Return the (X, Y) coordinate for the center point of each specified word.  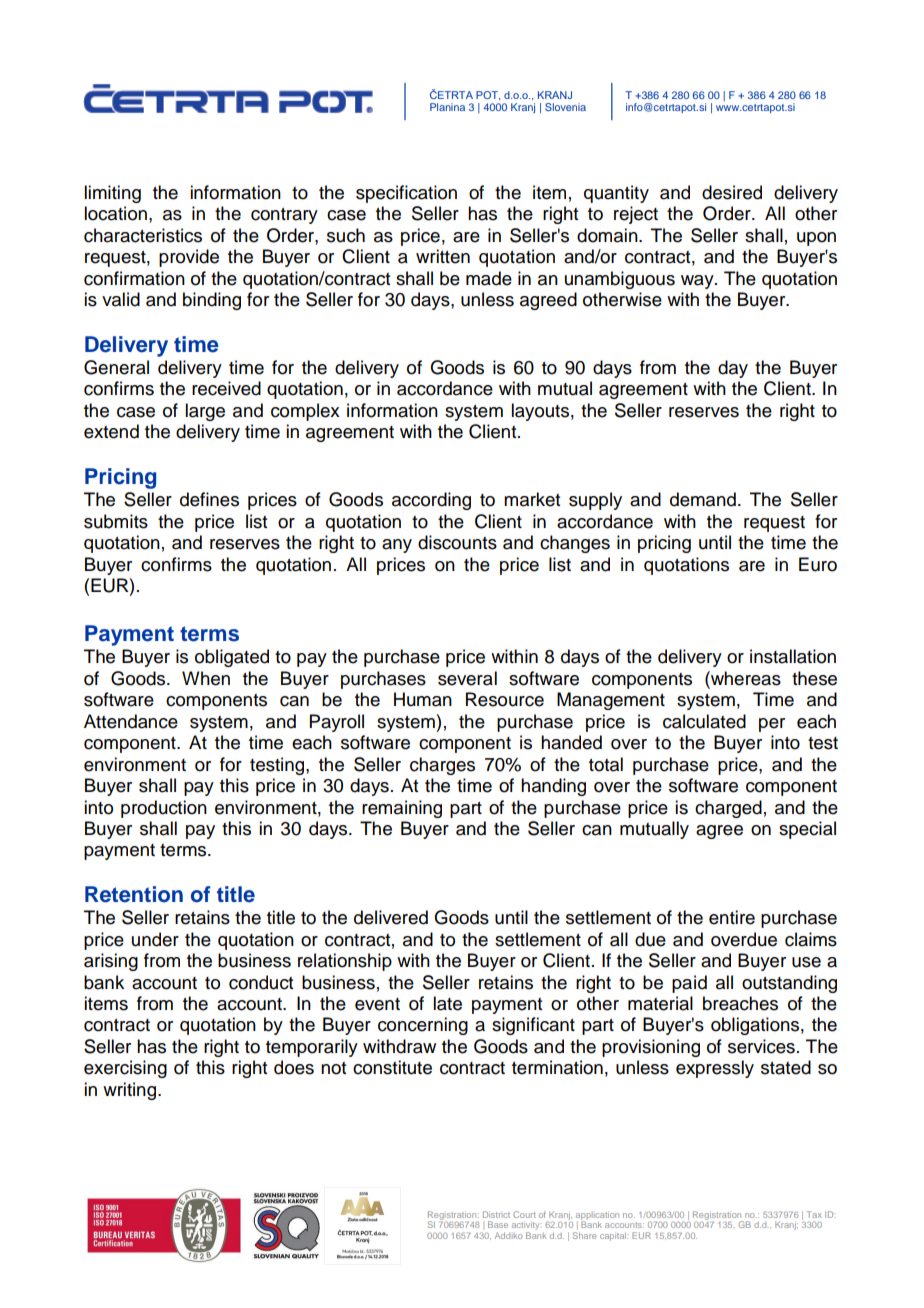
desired (732, 192)
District (496, 1214)
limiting (112, 194)
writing (131, 1091)
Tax (814, 1214)
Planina (447, 107)
